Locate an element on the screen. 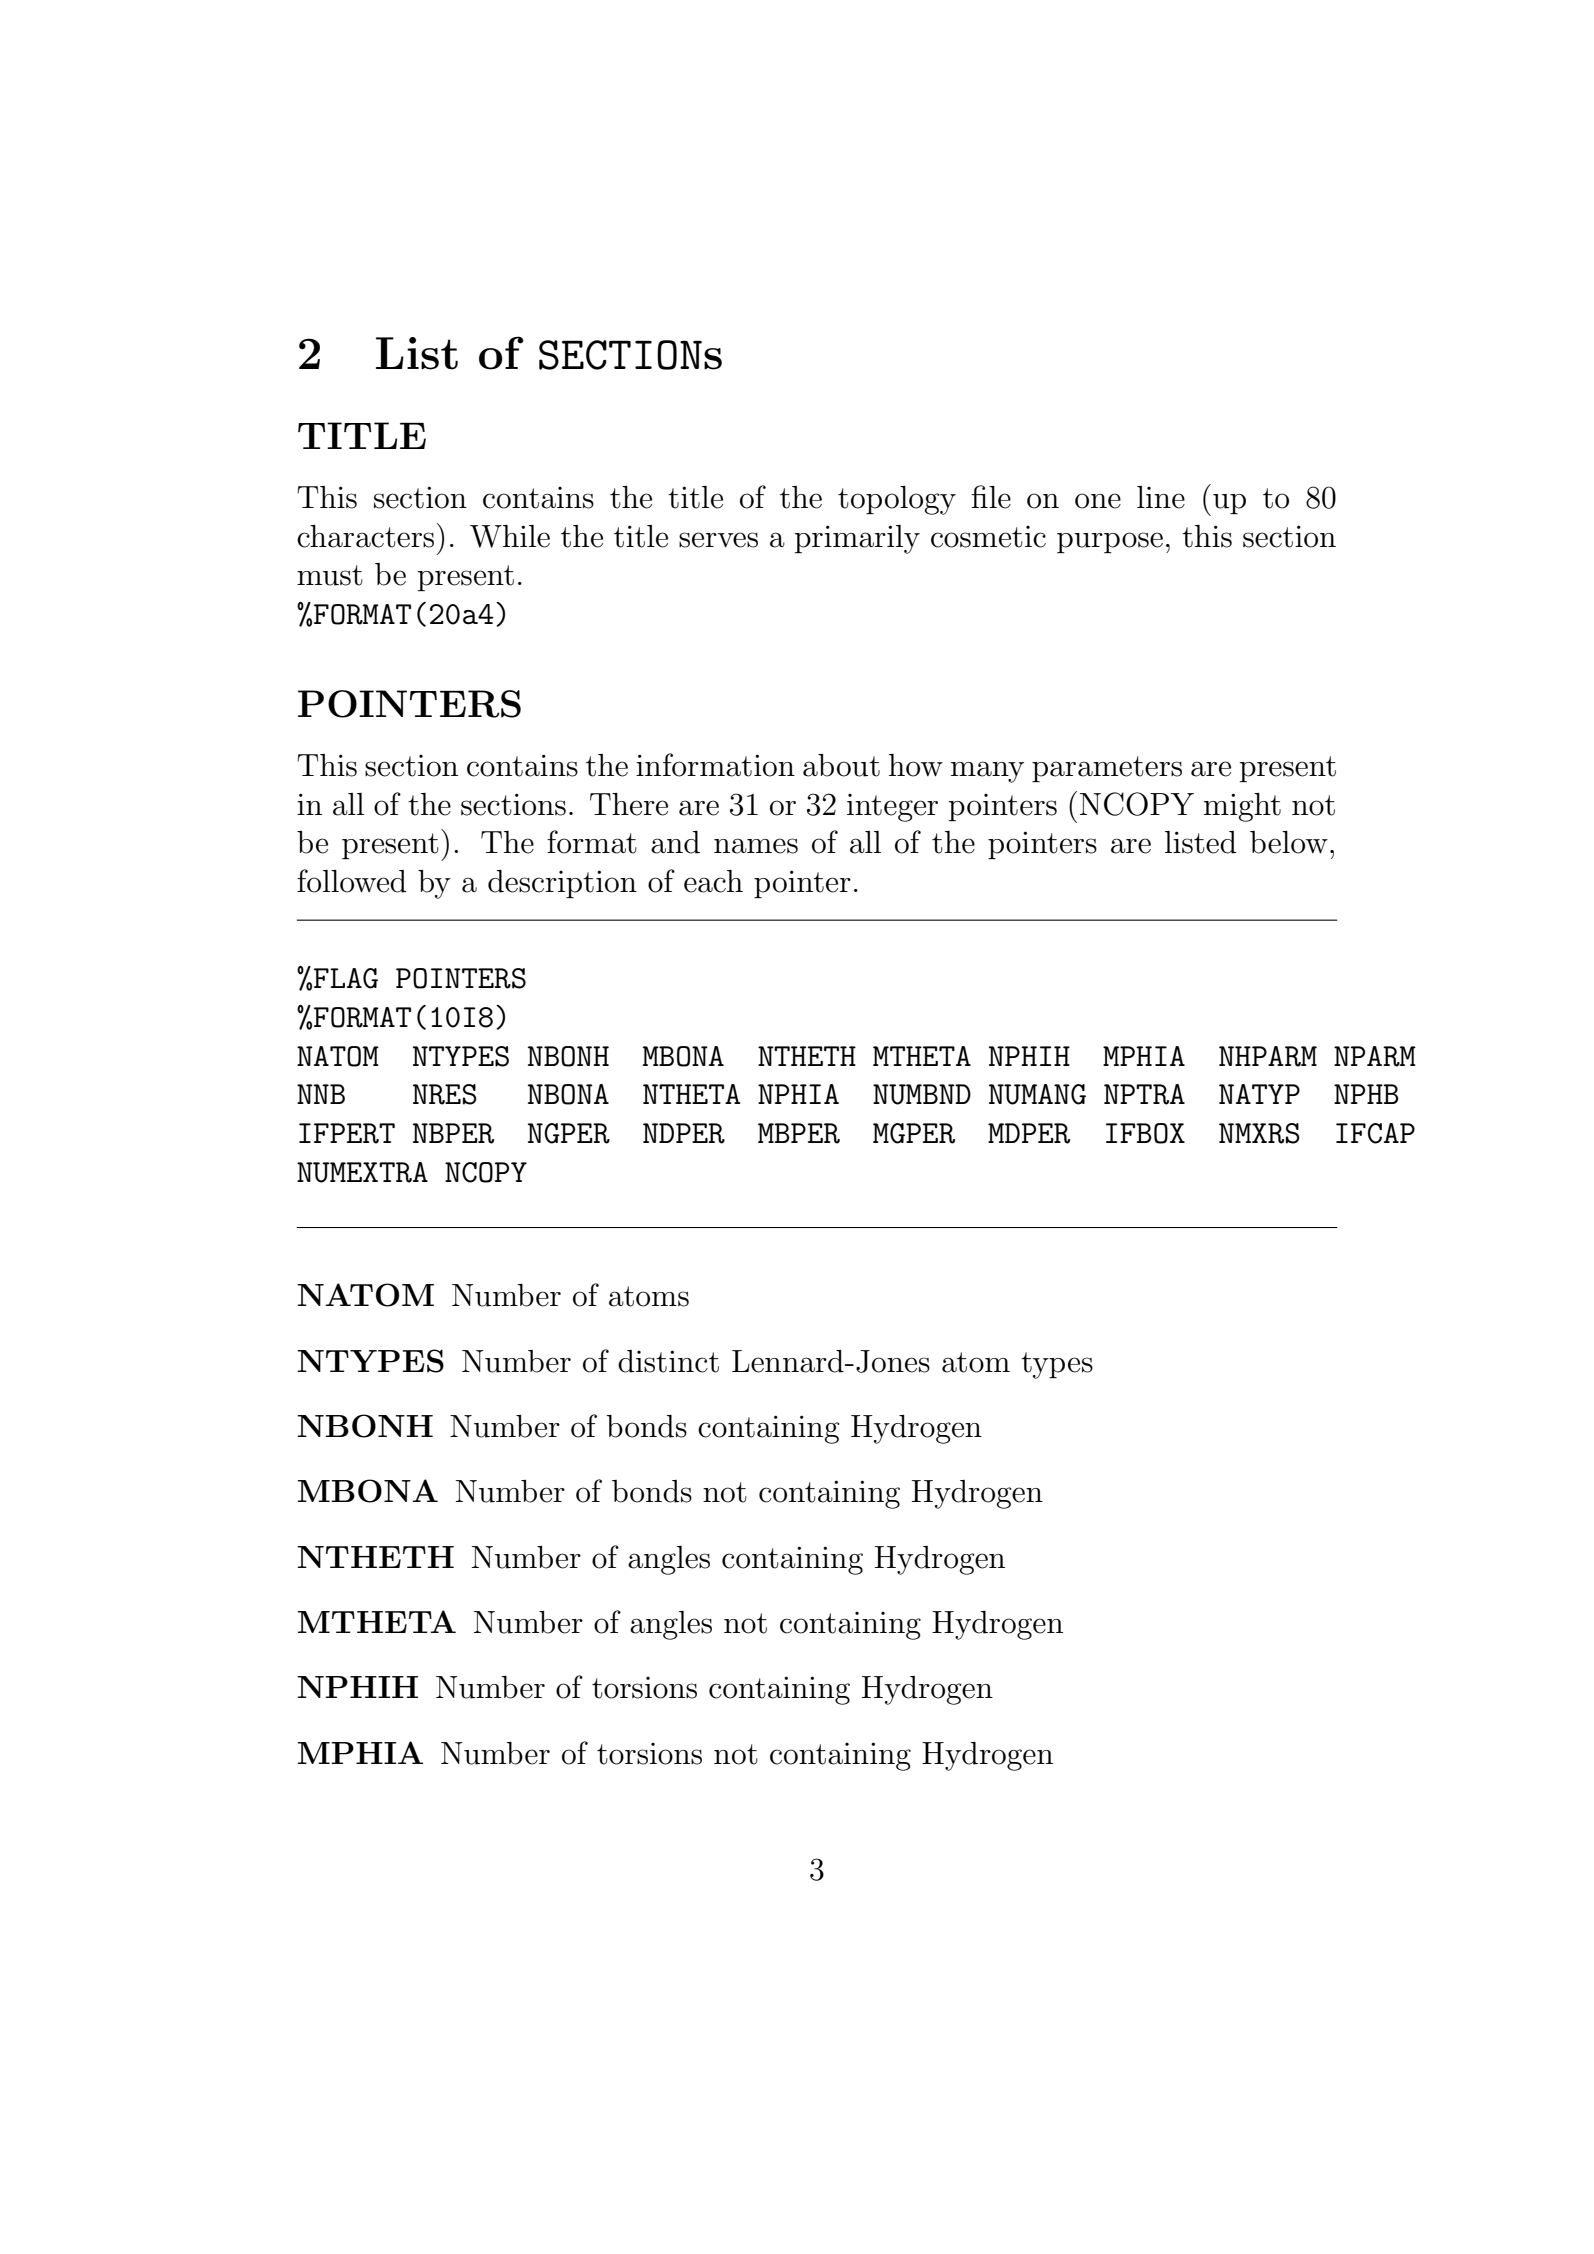 Image resolution: width=1594 pixels, height=2254 pixels. line is located at coordinates (1161, 497).
